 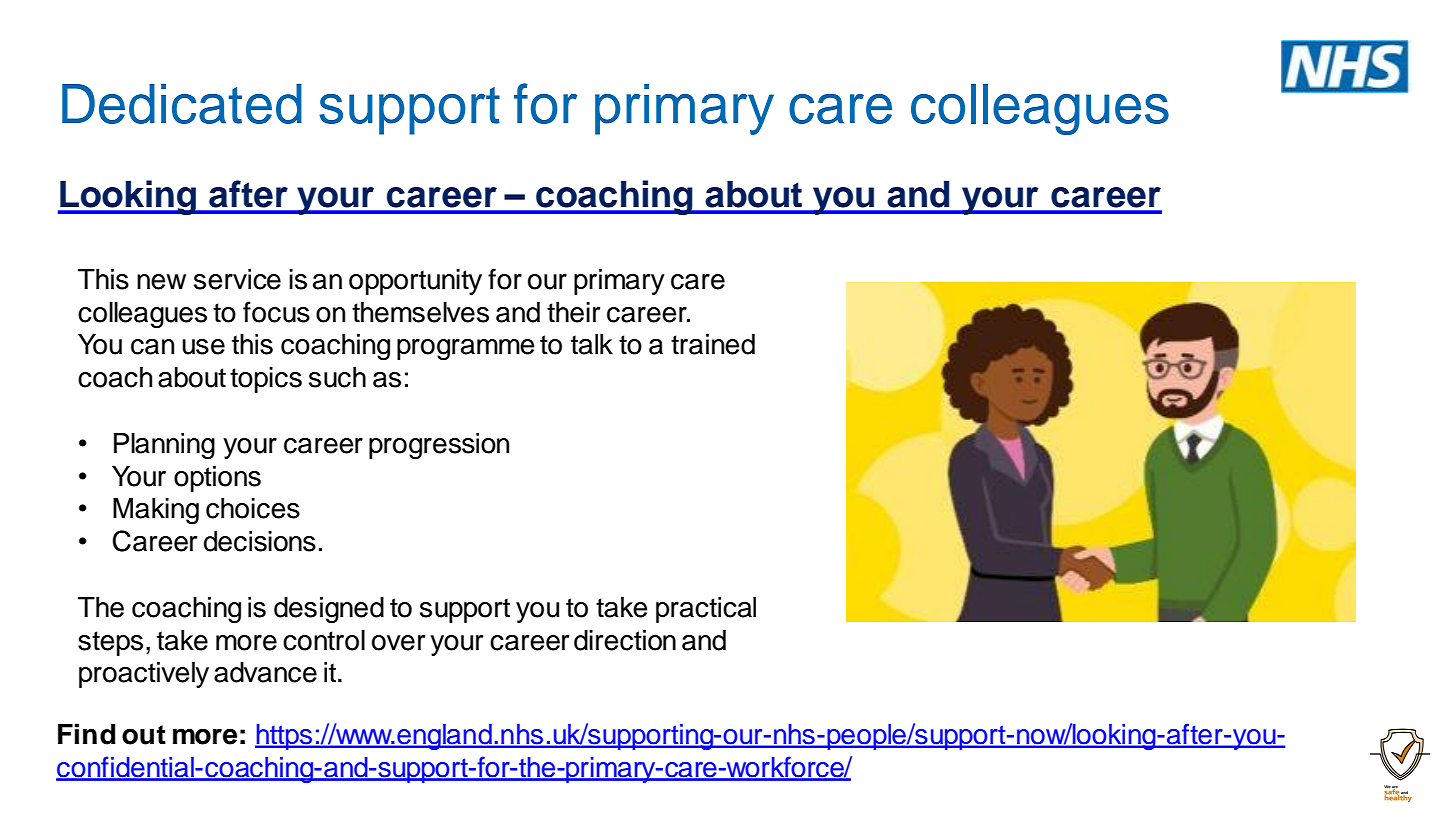 I want to click on talk, so click(x=592, y=344).
